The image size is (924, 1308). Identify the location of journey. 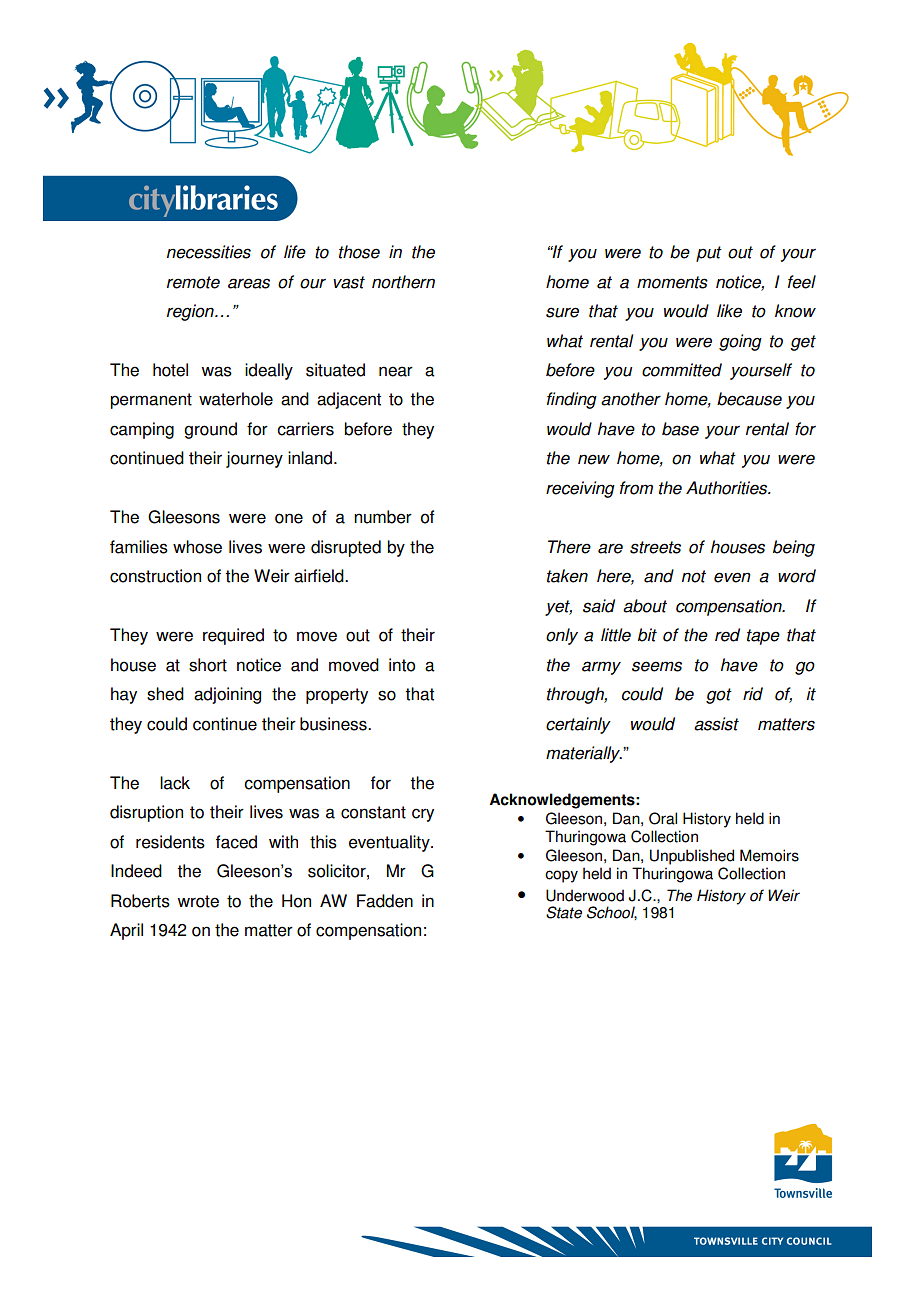
(254, 459).
